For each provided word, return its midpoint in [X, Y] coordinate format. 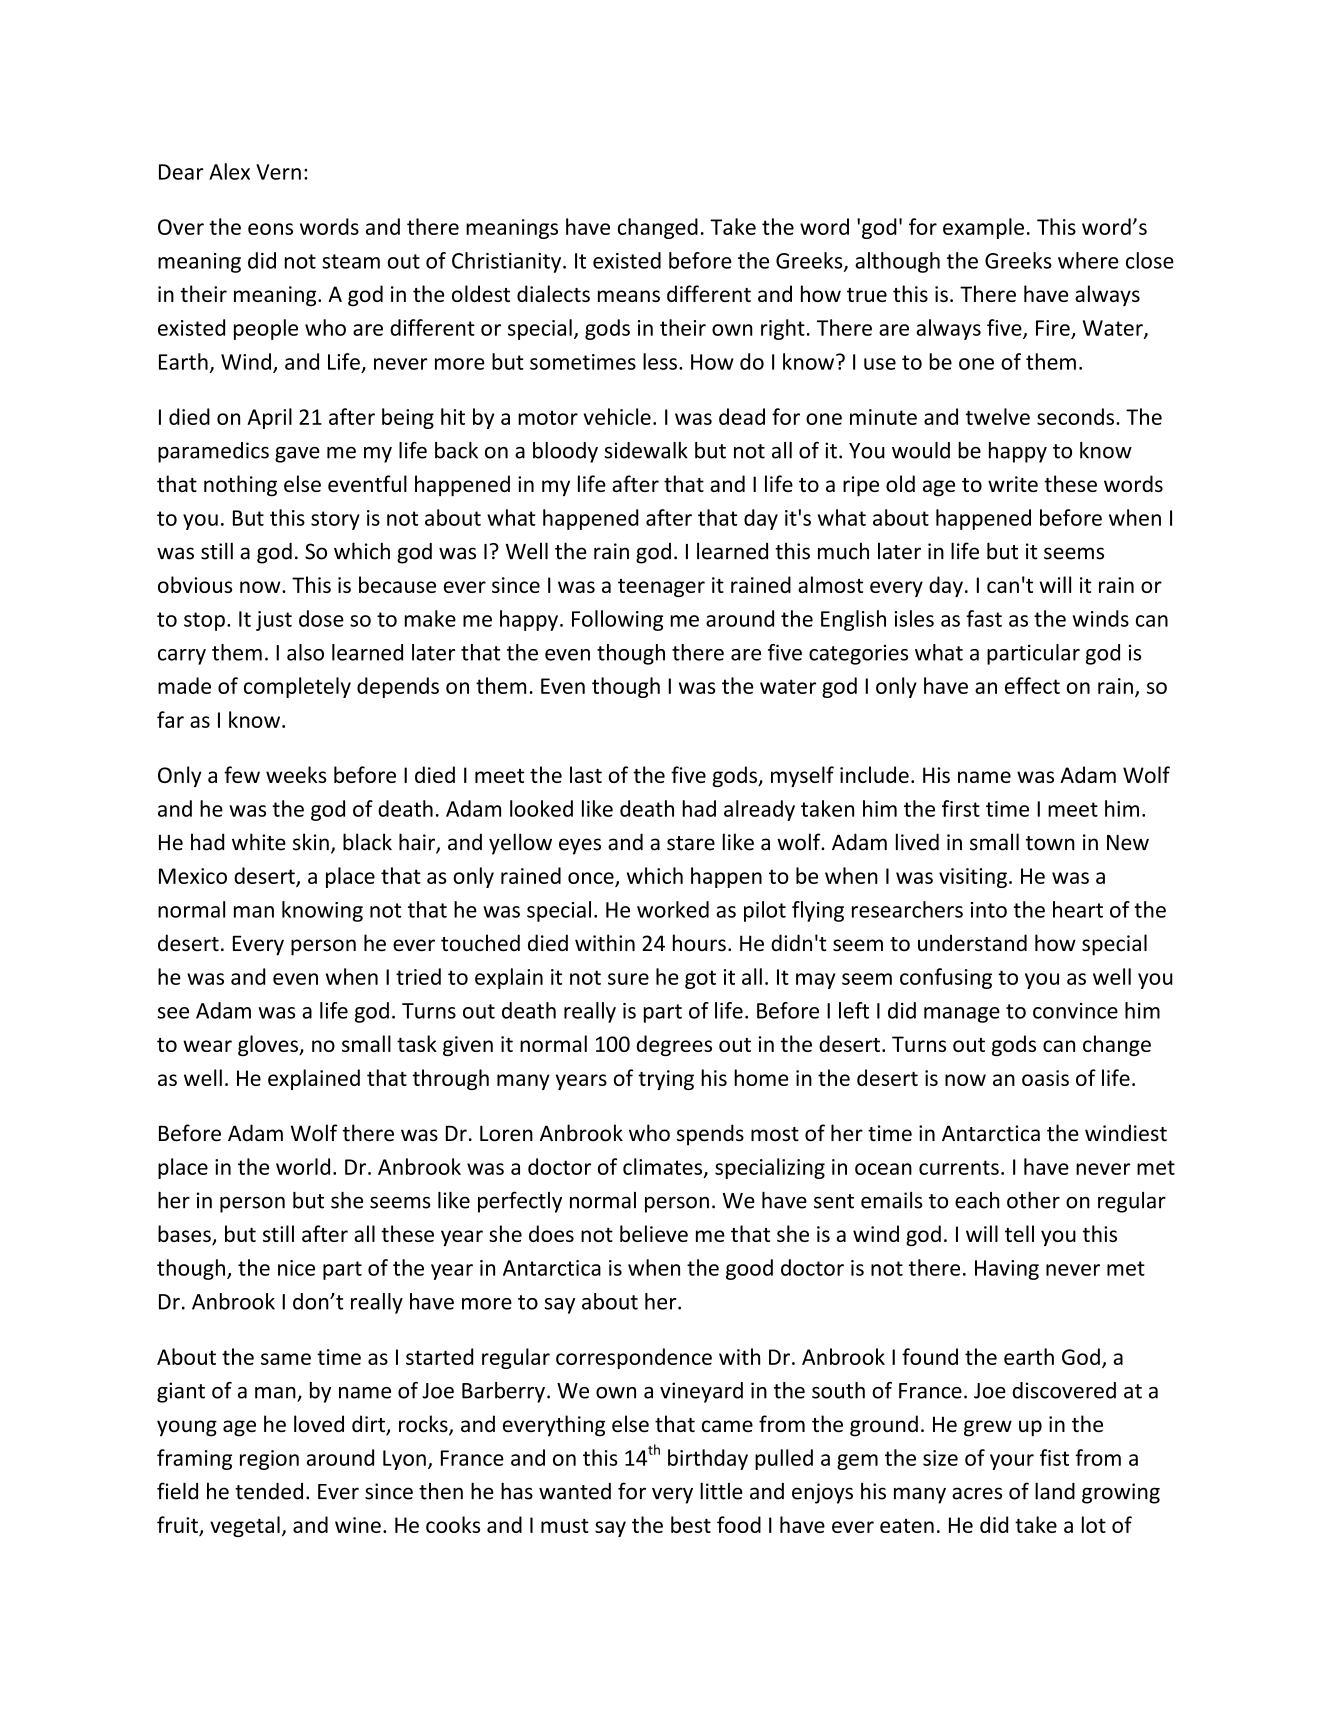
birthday [708, 1459]
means [629, 296]
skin [311, 842]
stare [691, 843]
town [1050, 843]
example [983, 228]
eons [270, 229]
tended [269, 1491]
